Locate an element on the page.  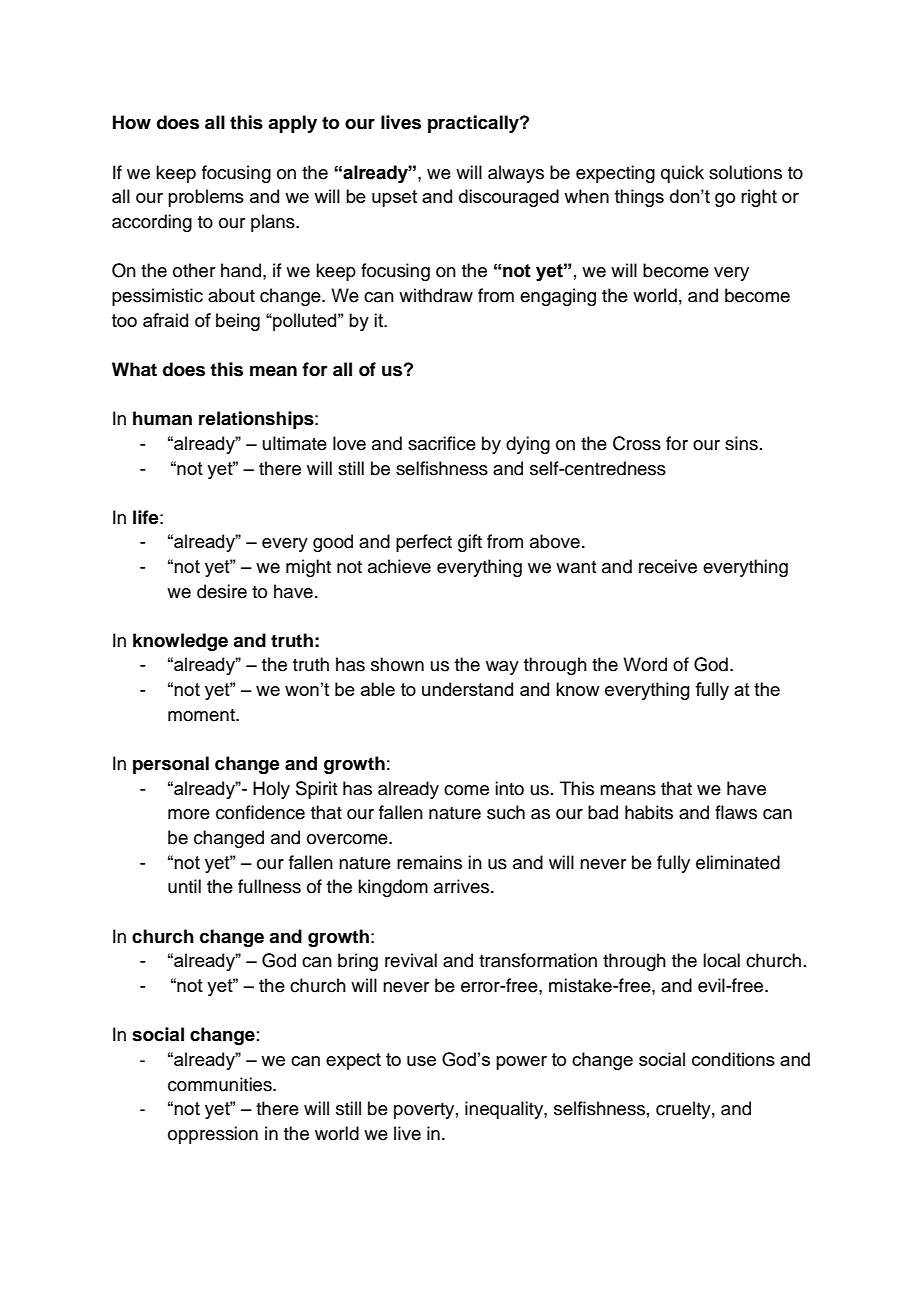
remains is located at coordinates (429, 862).
